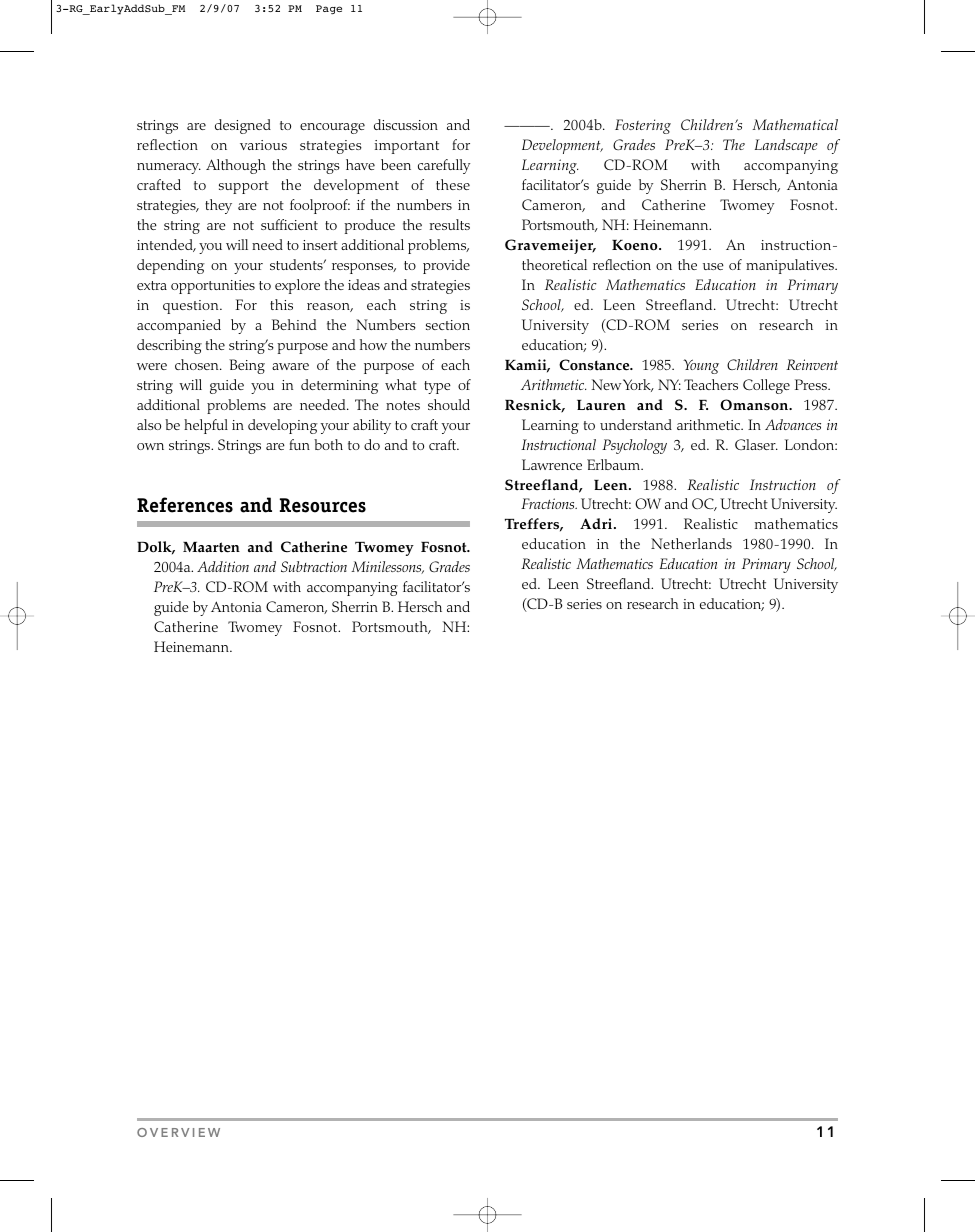  Describe the element at coordinates (211, 547) in the screenshot. I see `Maarten` at that location.
